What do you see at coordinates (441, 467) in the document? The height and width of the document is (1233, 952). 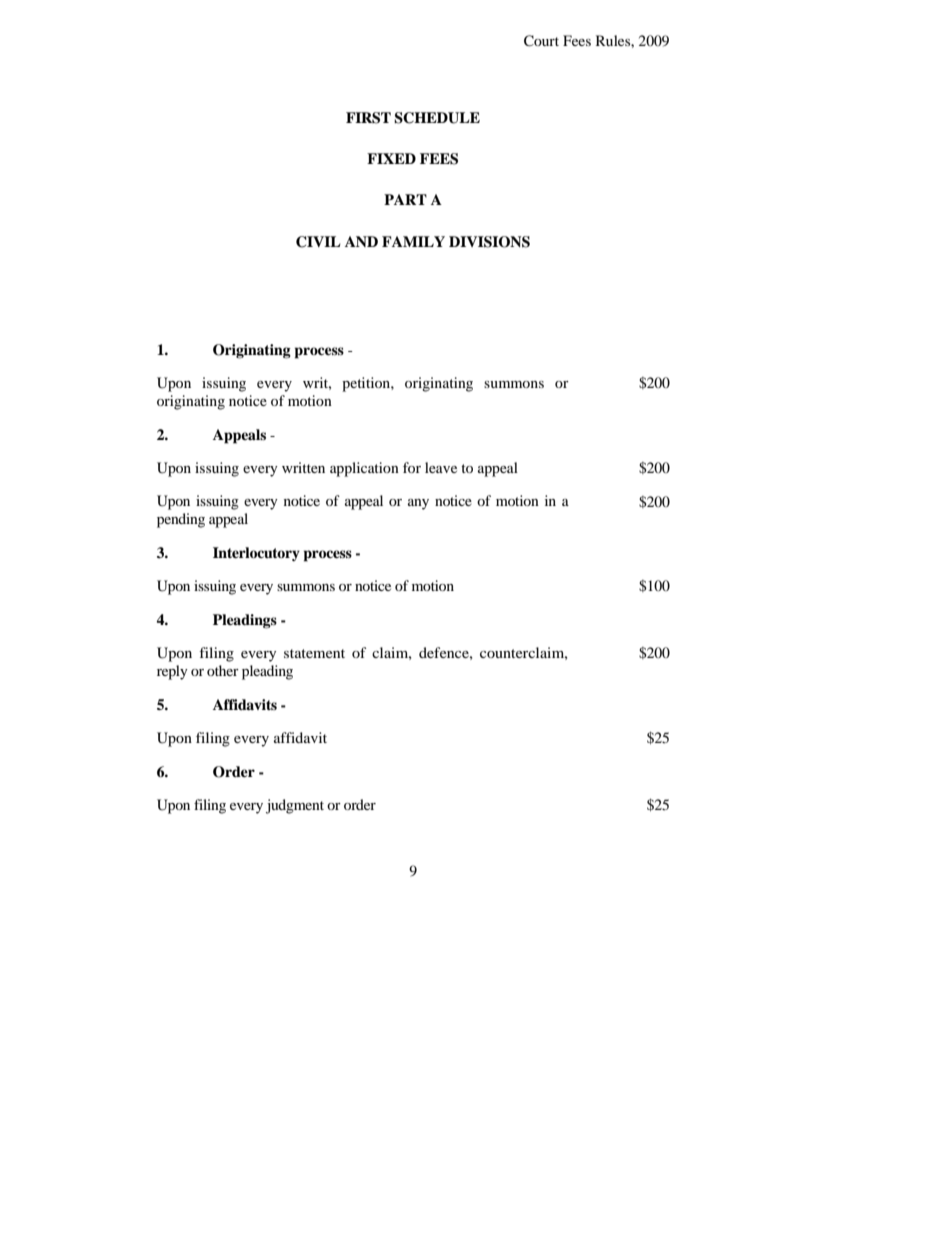 I see `leave` at bounding box center [441, 467].
